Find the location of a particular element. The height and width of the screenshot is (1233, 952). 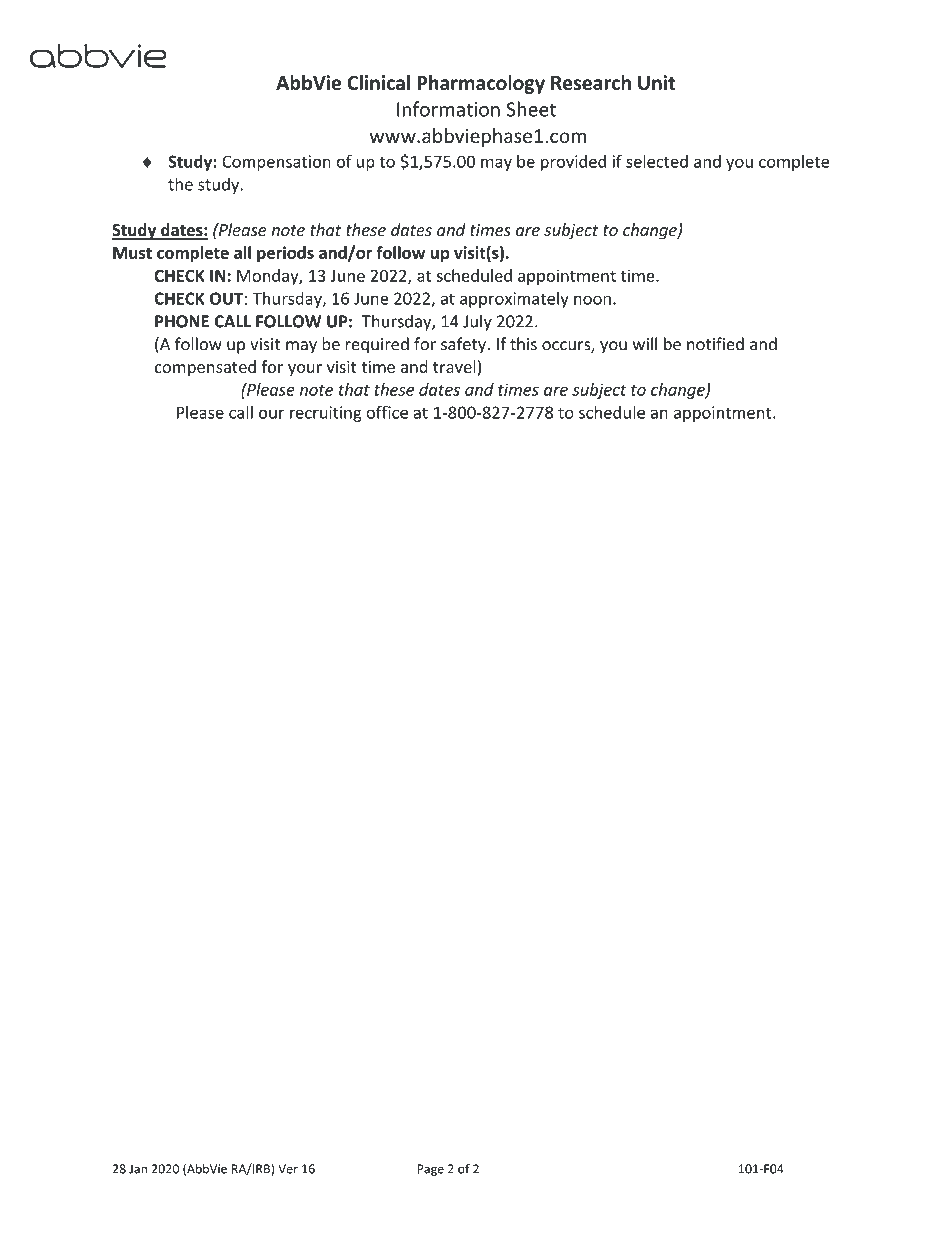

Compensation is located at coordinates (276, 163).
